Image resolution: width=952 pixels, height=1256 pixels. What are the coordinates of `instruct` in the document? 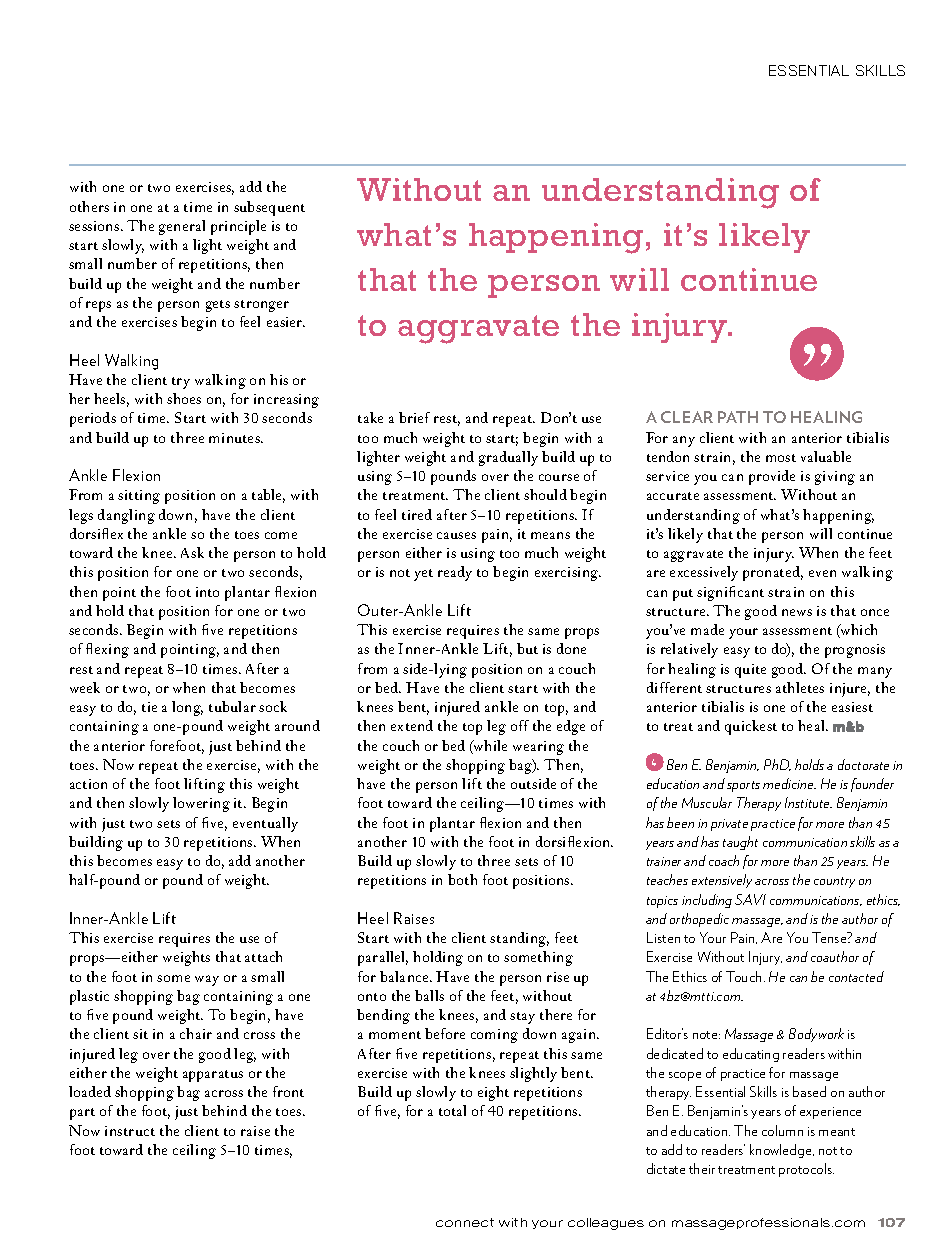 It's located at (130, 1131).
